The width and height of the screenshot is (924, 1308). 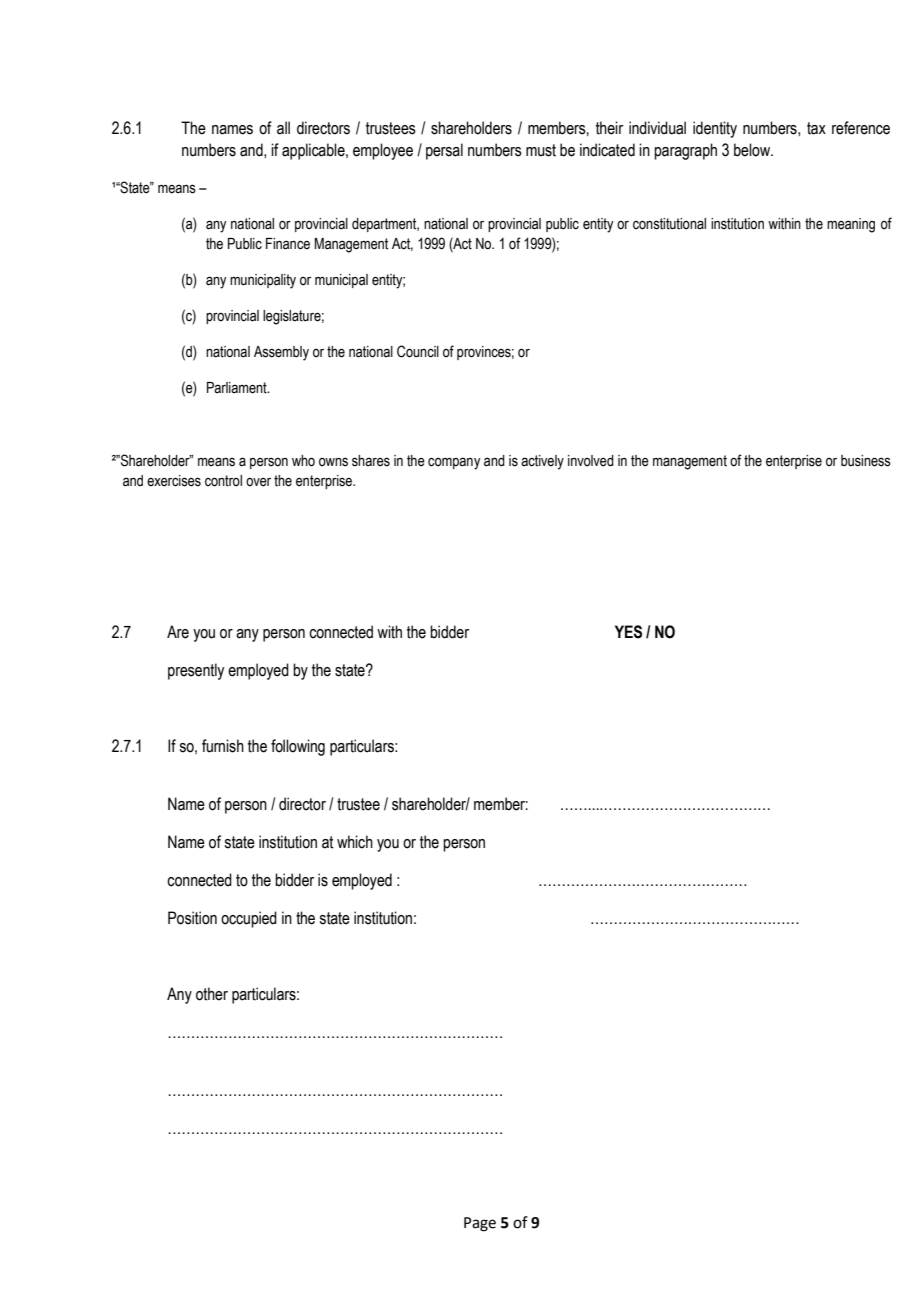 What do you see at coordinates (753, 150) in the screenshot?
I see `below` at bounding box center [753, 150].
